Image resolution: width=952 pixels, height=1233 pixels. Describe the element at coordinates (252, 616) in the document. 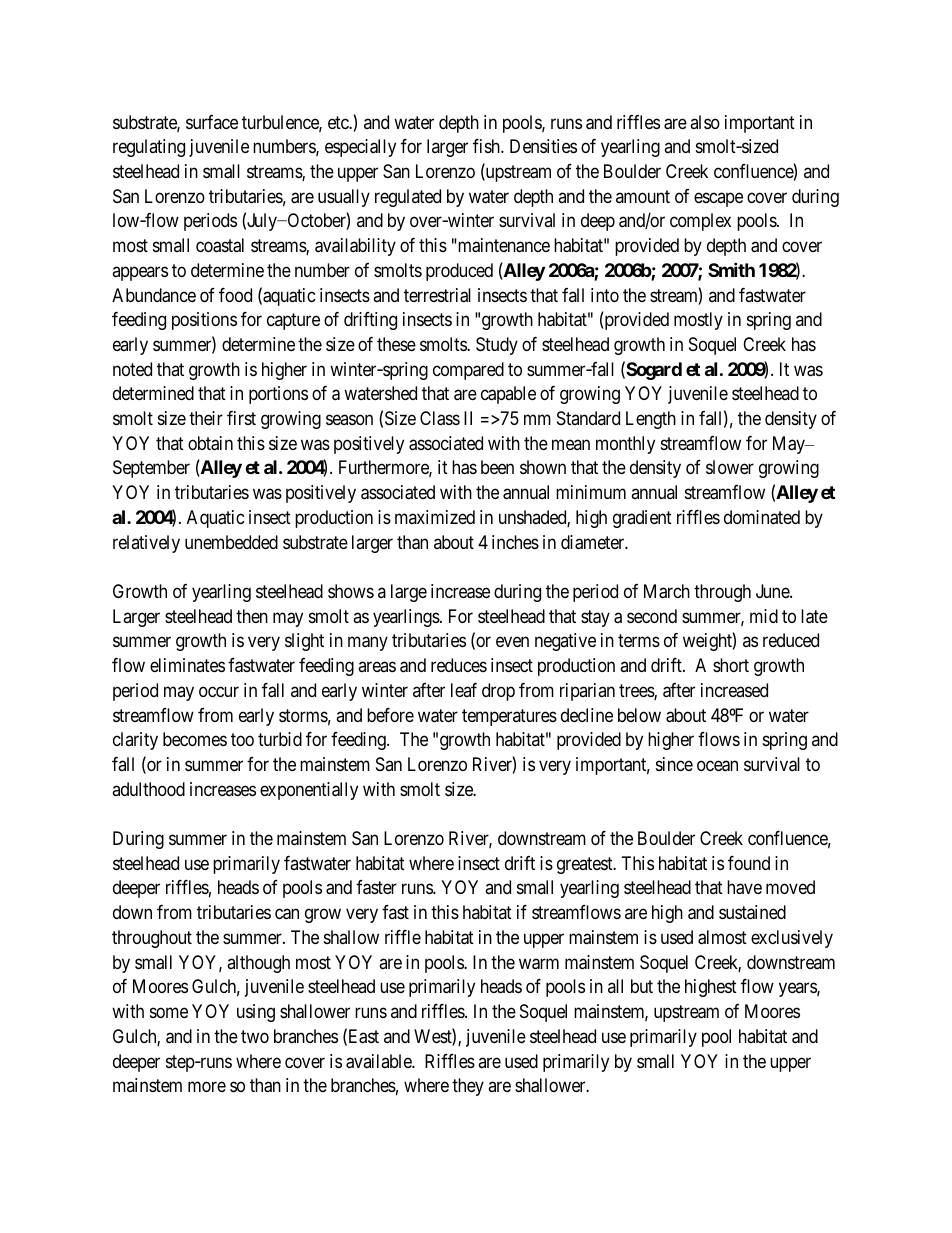

I see `then` at that location.
